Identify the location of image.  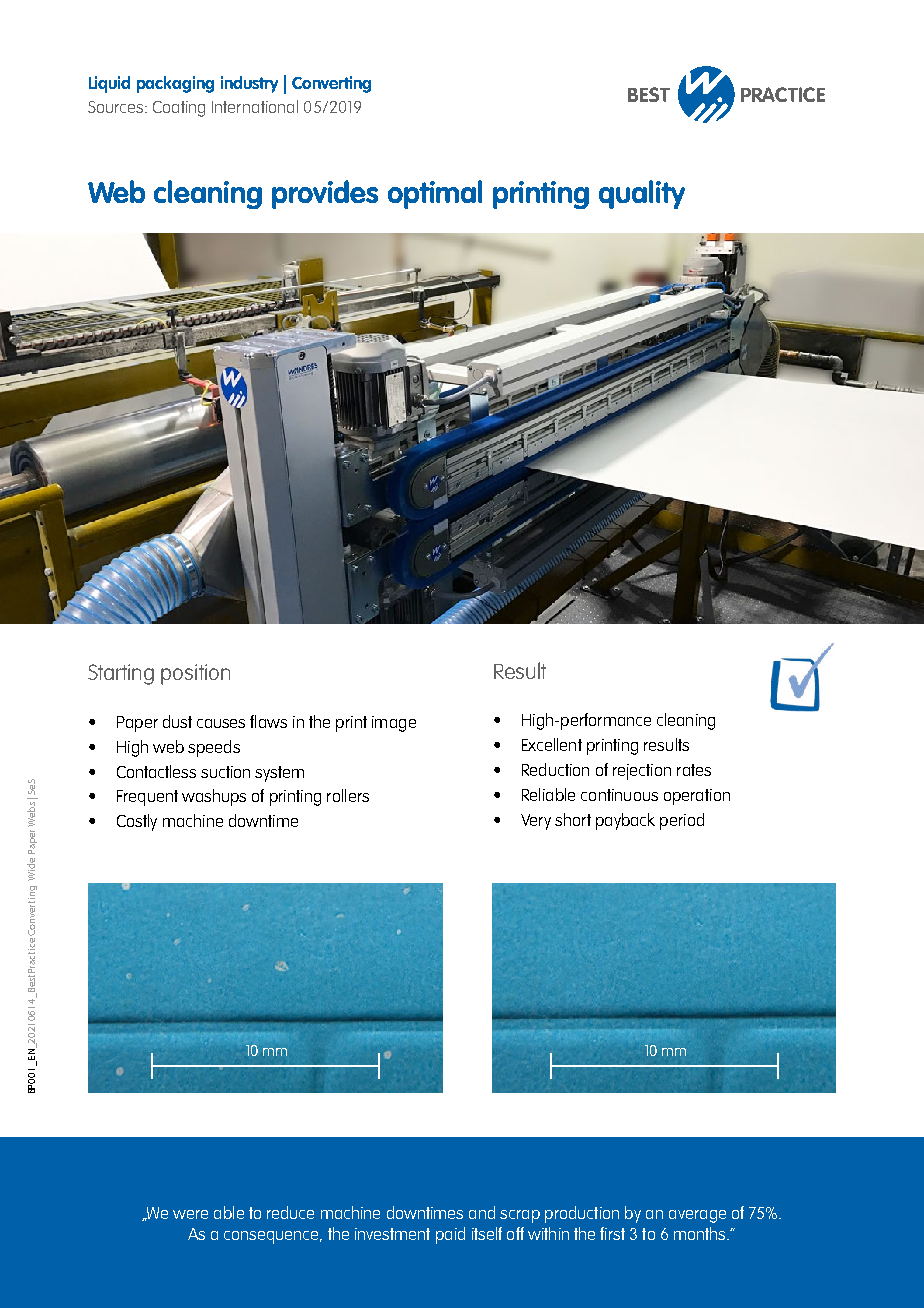
(394, 724).
